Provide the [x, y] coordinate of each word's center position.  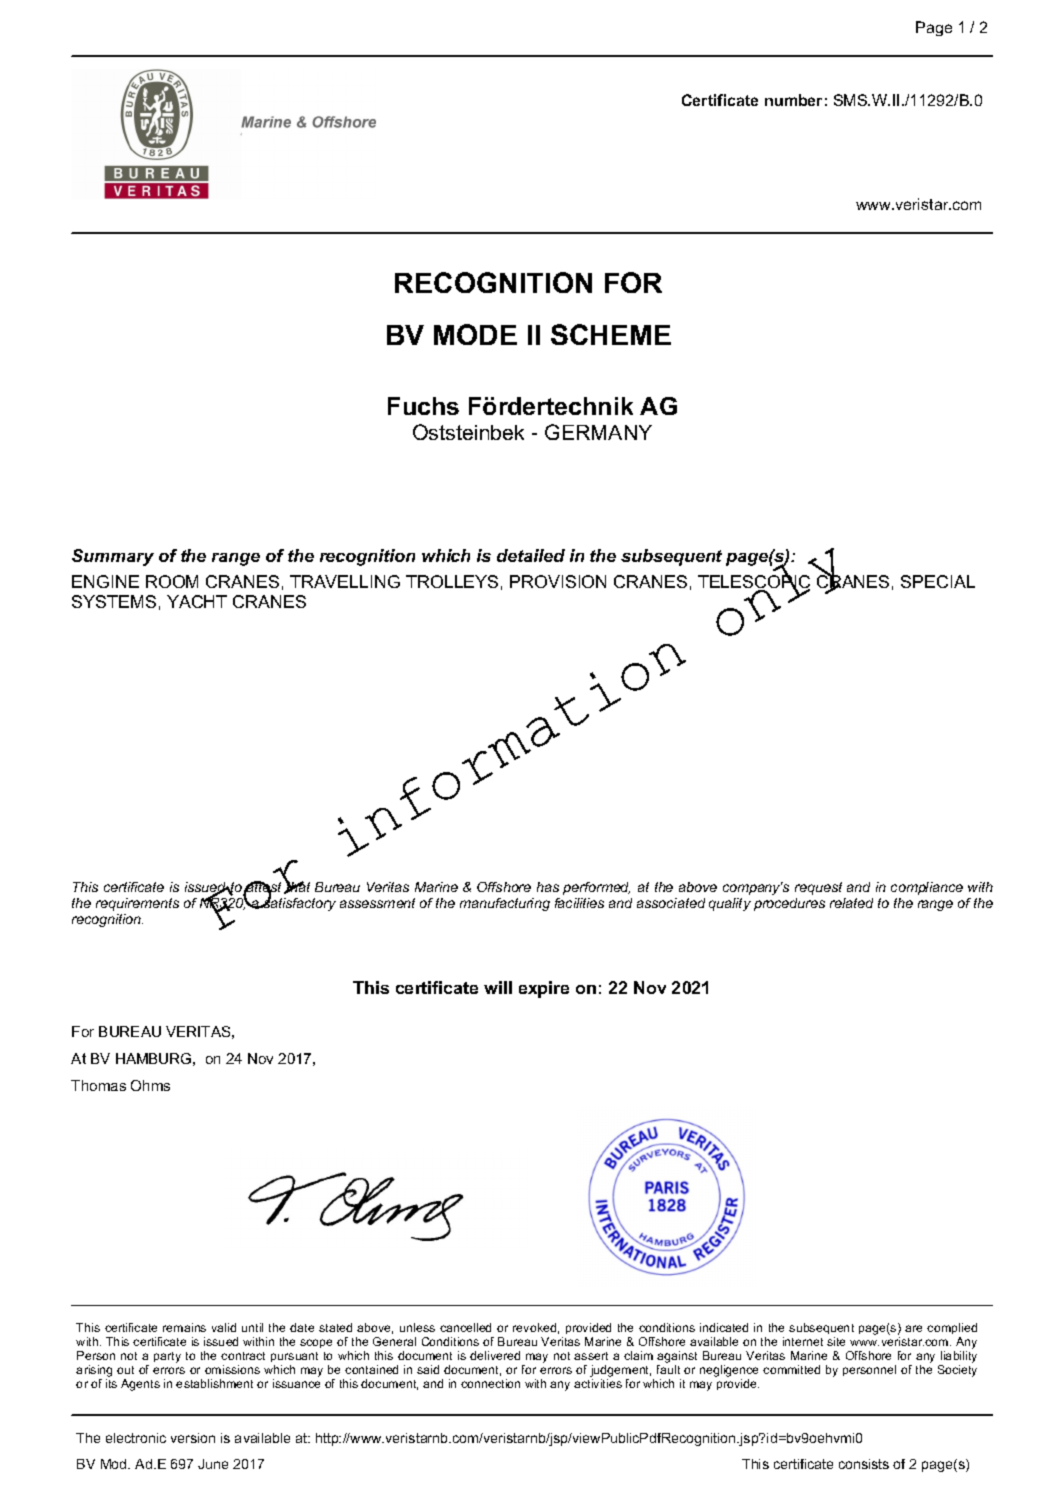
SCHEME [611, 334]
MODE [475, 334]
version [193, 1438]
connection [490, 1383]
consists [864, 1464]
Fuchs [423, 406]
